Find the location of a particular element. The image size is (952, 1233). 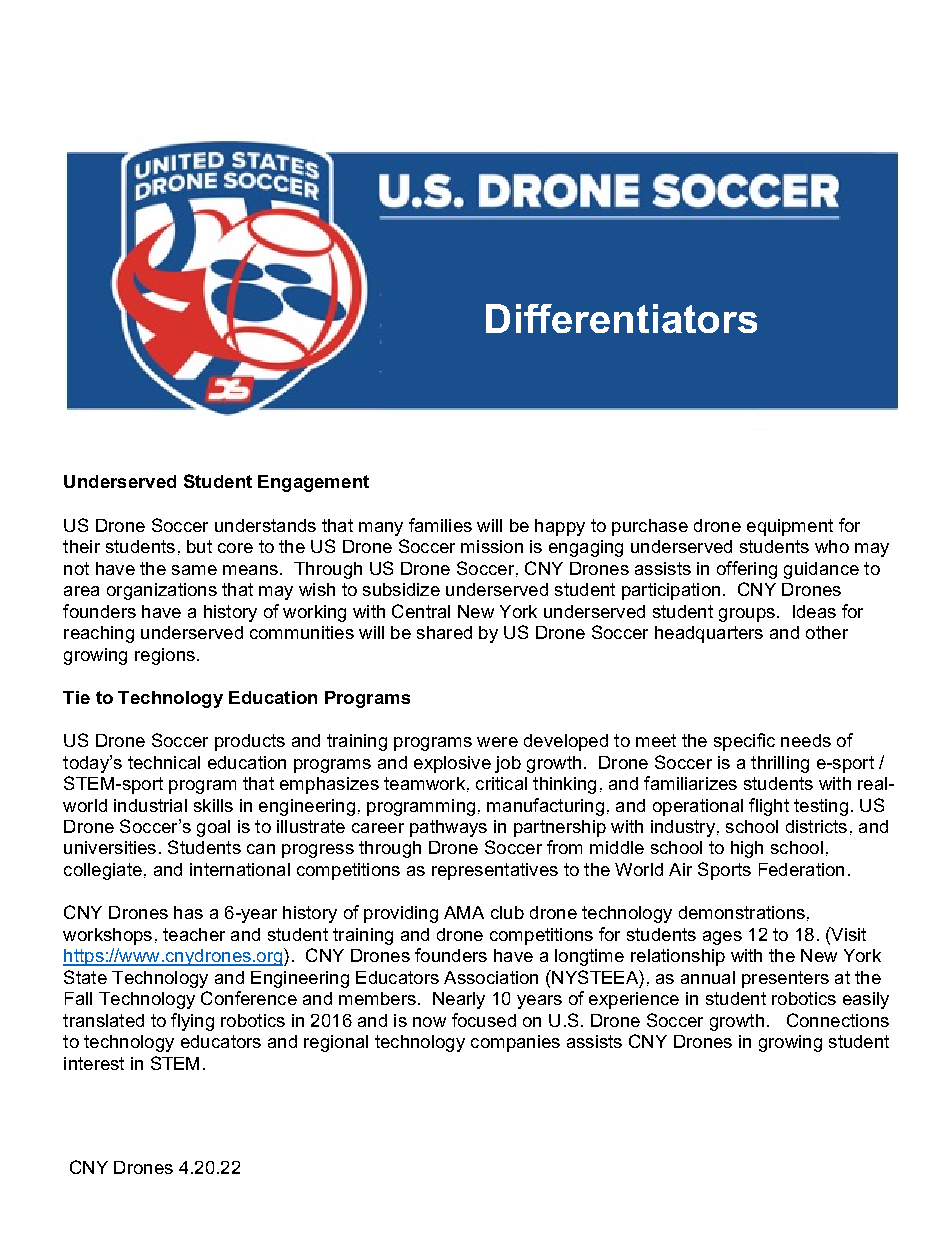

equipment is located at coordinates (790, 527).
